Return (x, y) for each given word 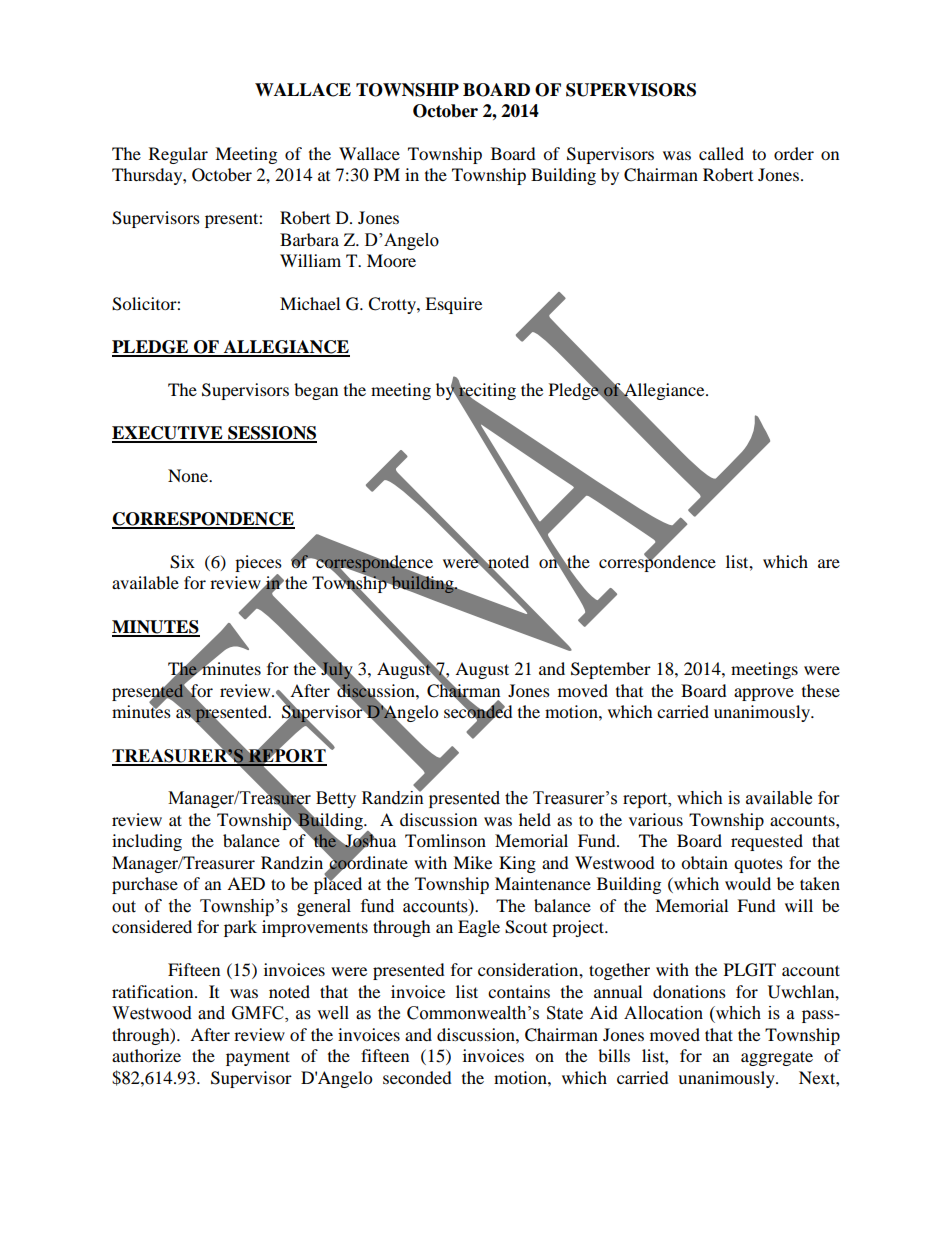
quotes (758, 866)
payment (258, 1058)
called (721, 153)
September (611, 670)
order (794, 153)
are (829, 563)
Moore (391, 260)
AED (246, 883)
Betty (336, 799)
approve (764, 694)
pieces (258, 565)
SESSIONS (271, 434)
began (316, 391)
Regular (178, 155)
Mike (472, 862)
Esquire (453, 305)
